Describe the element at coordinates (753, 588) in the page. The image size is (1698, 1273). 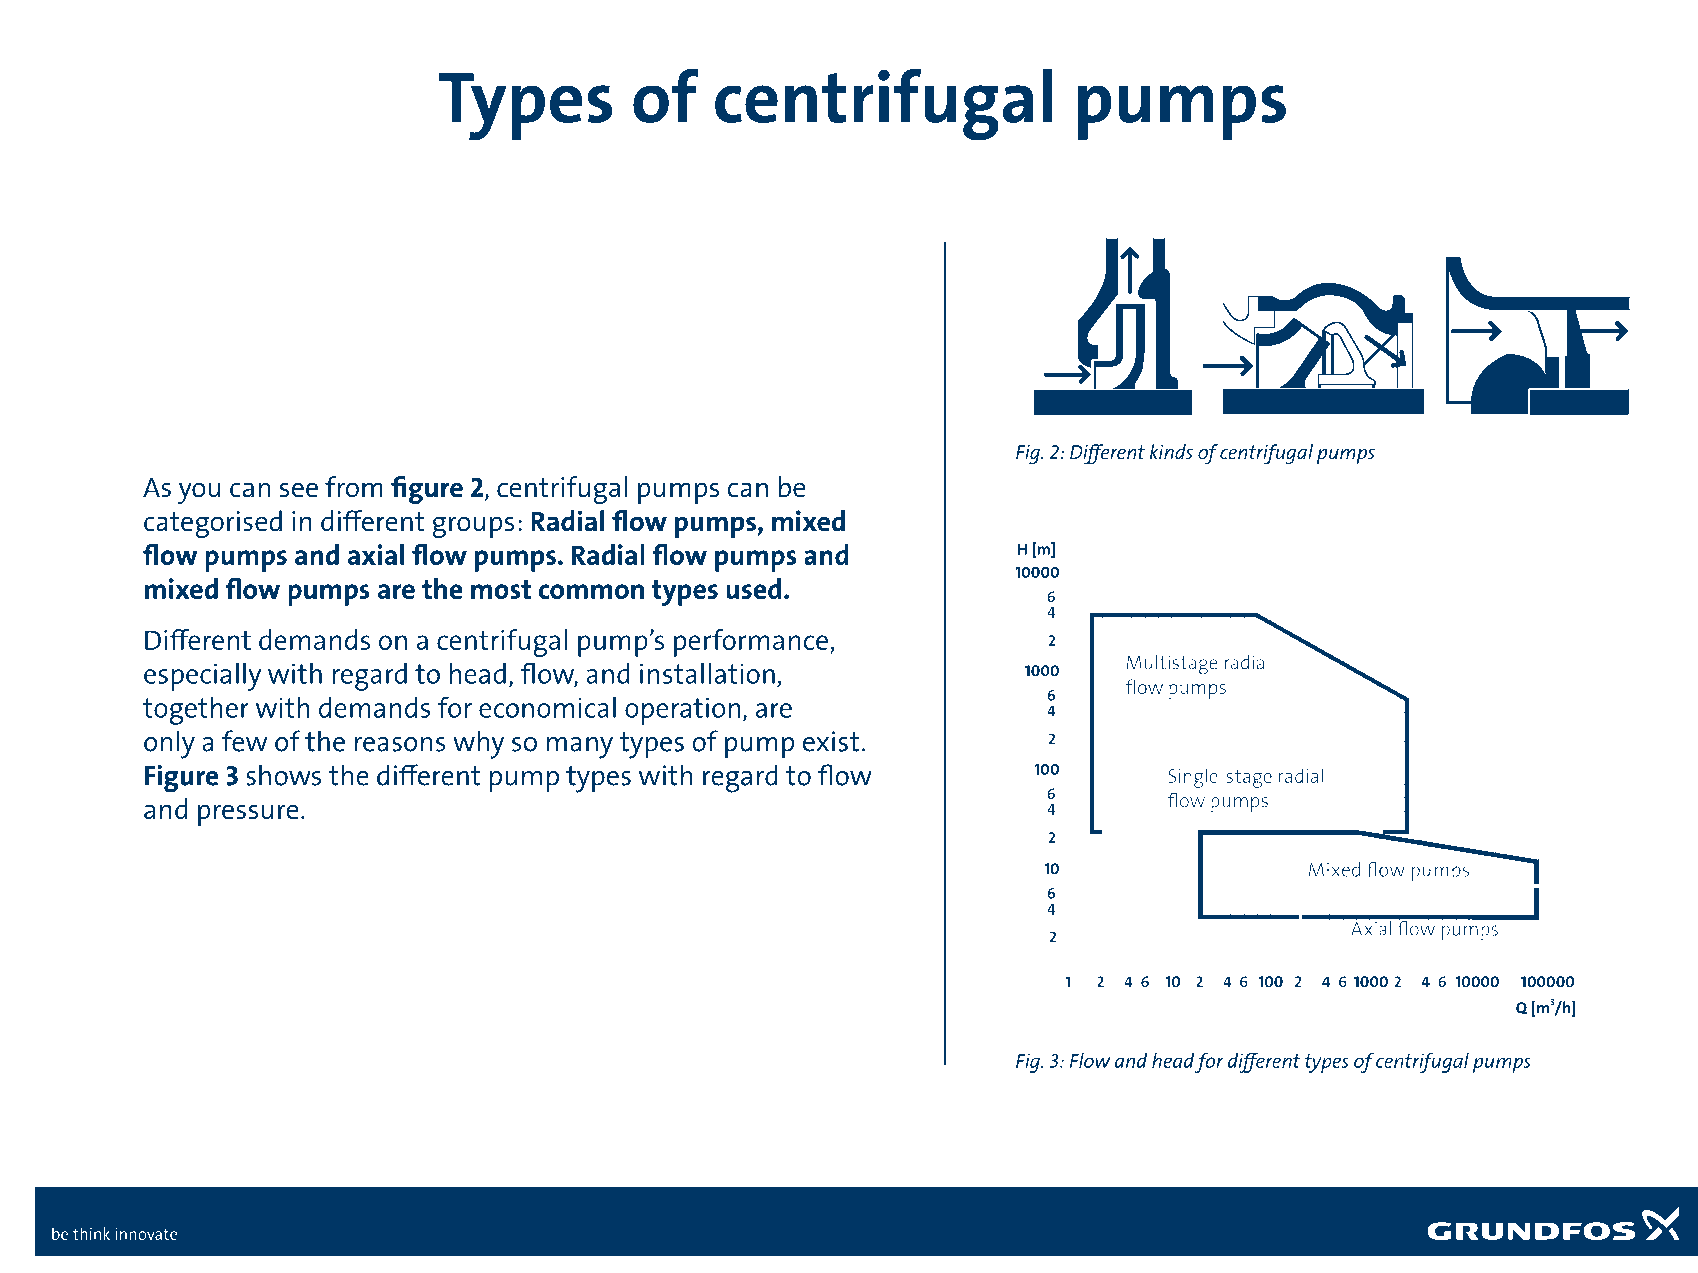
I see `used` at that location.
